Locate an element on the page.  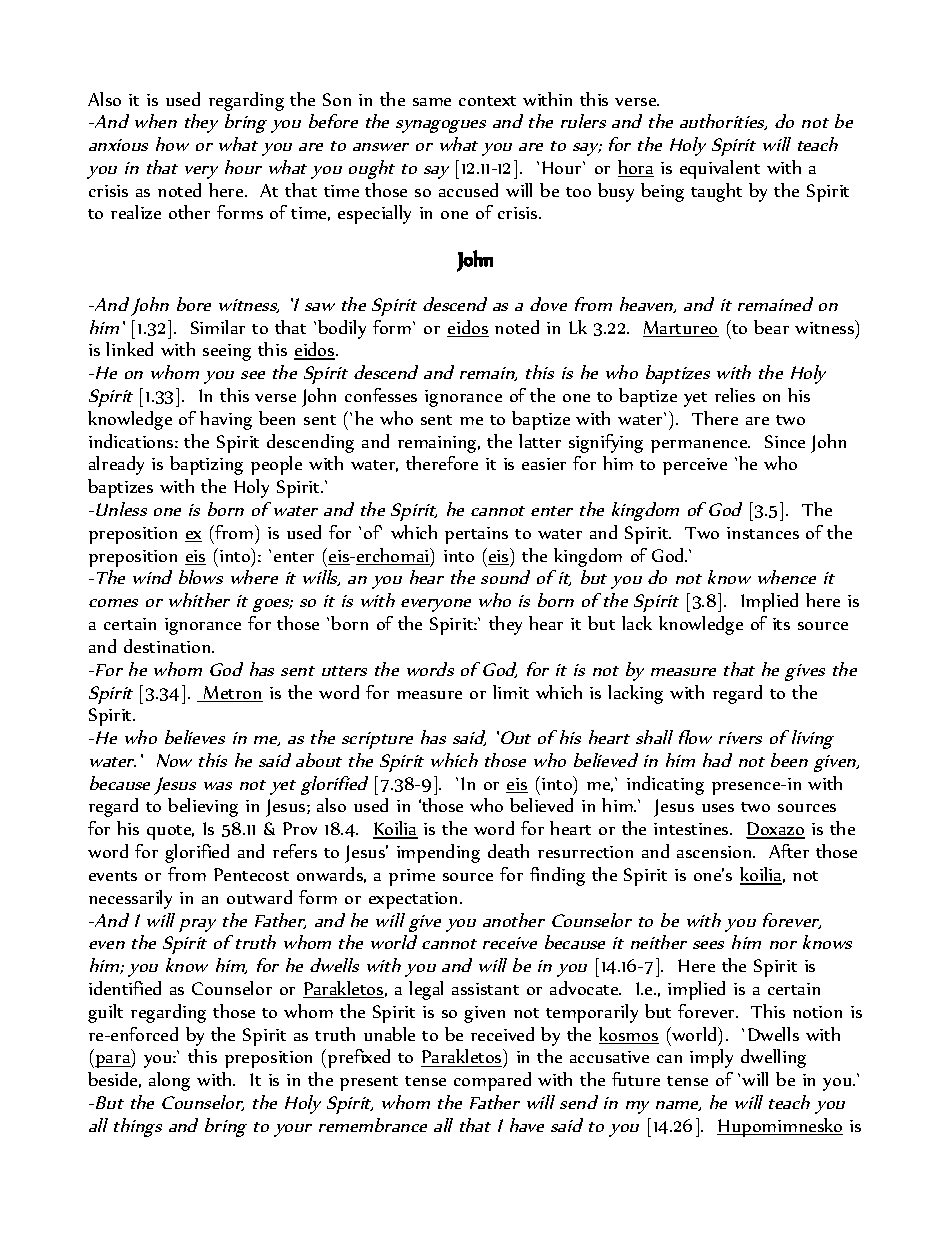
limit is located at coordinates (511, 692).
